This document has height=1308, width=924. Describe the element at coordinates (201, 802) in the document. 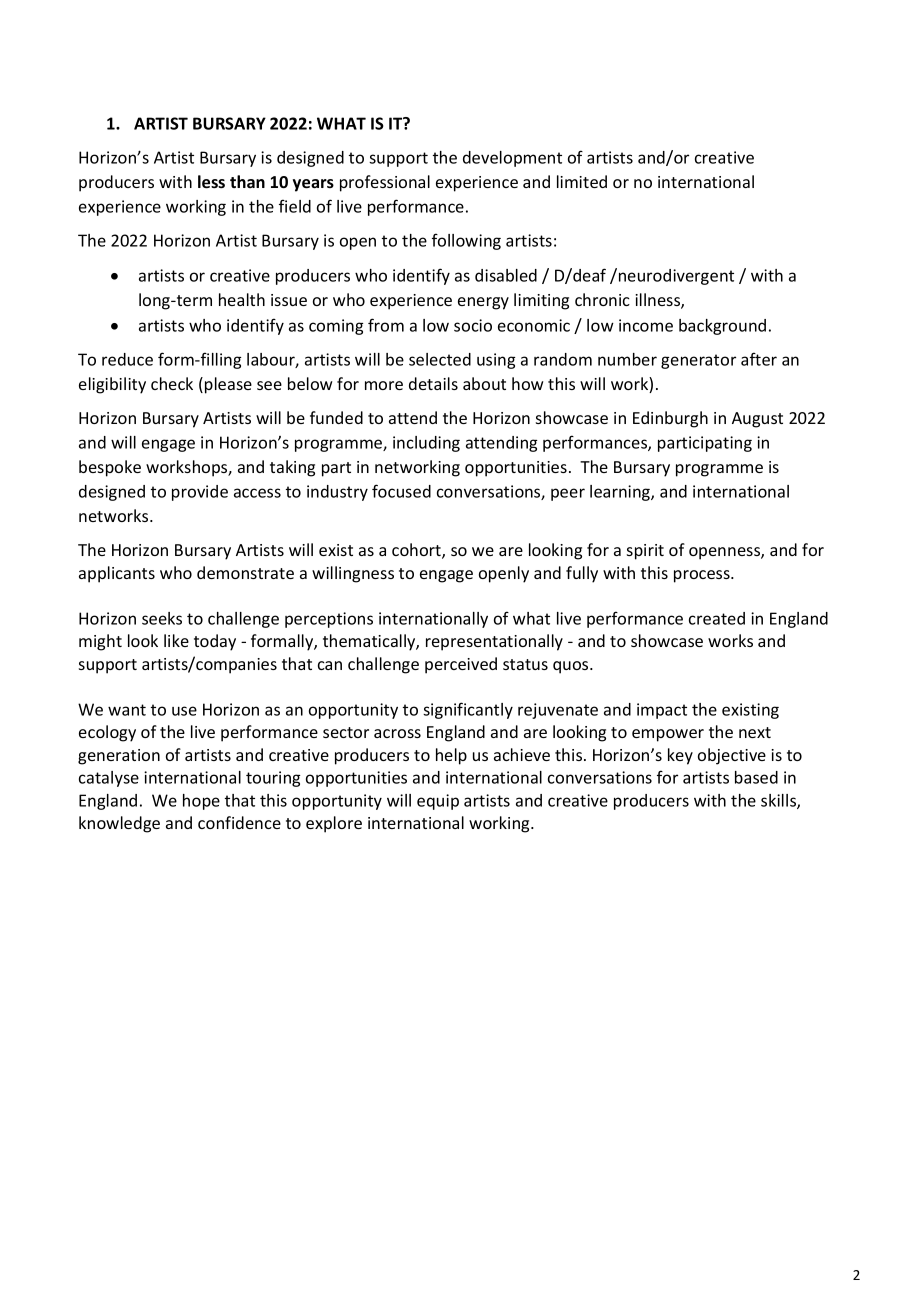

I see `hope` at that location.
